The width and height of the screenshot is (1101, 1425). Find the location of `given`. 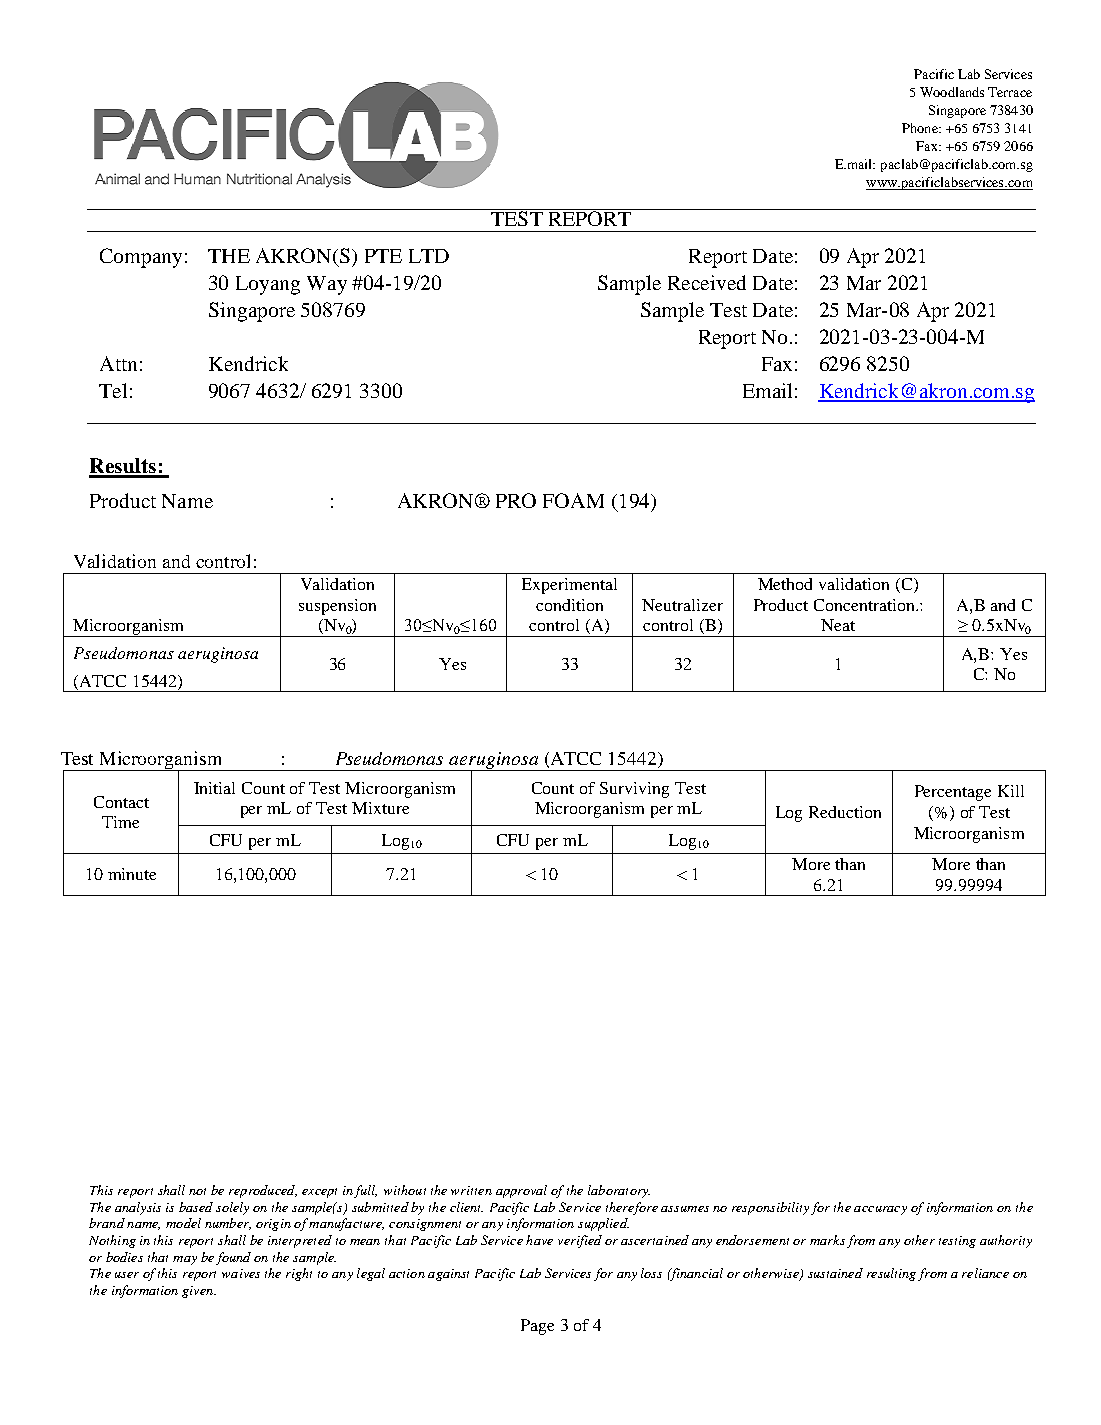

given is located at coordinates (198, 1292).
